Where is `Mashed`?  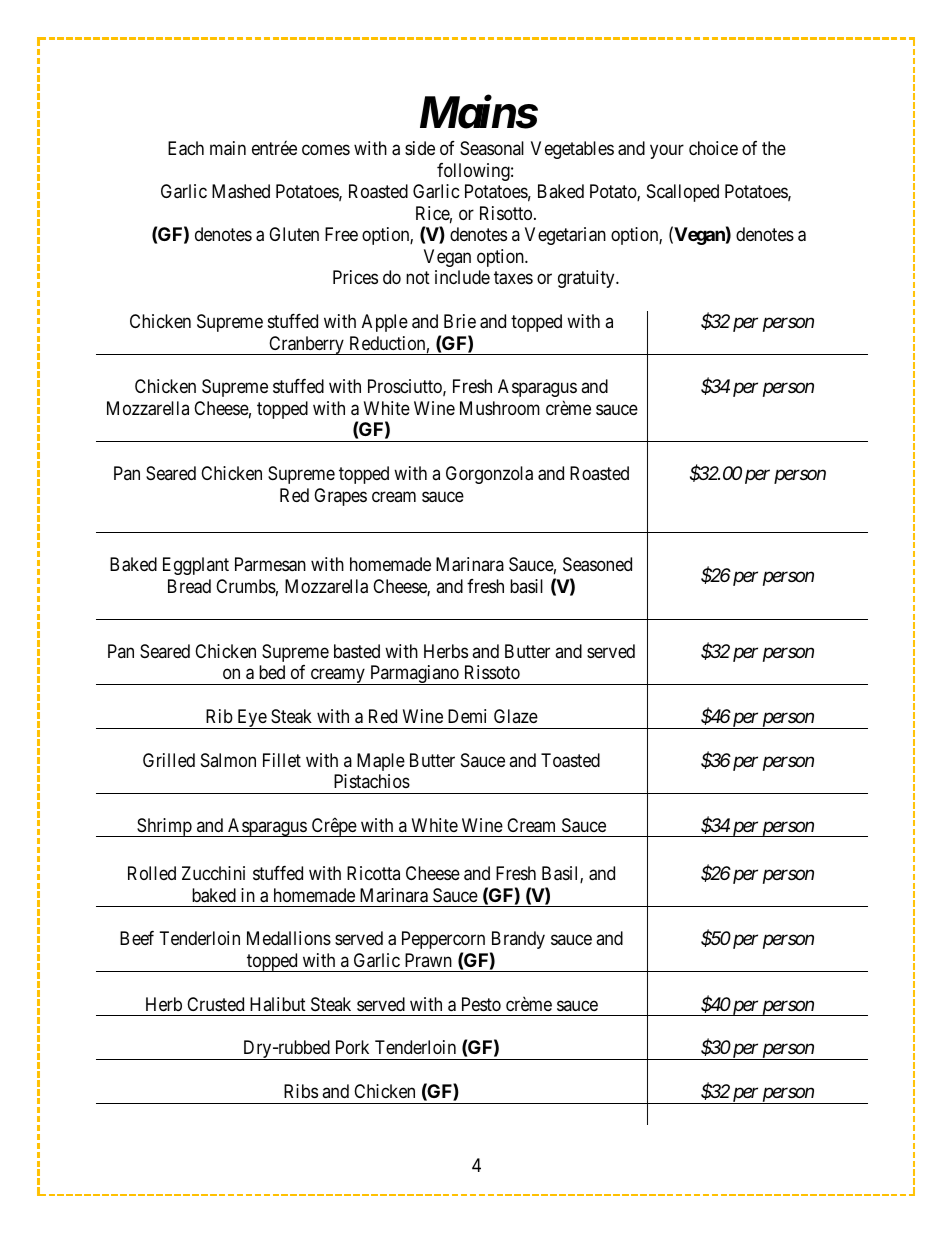
Mashed is located at coordinates (241, 191).
